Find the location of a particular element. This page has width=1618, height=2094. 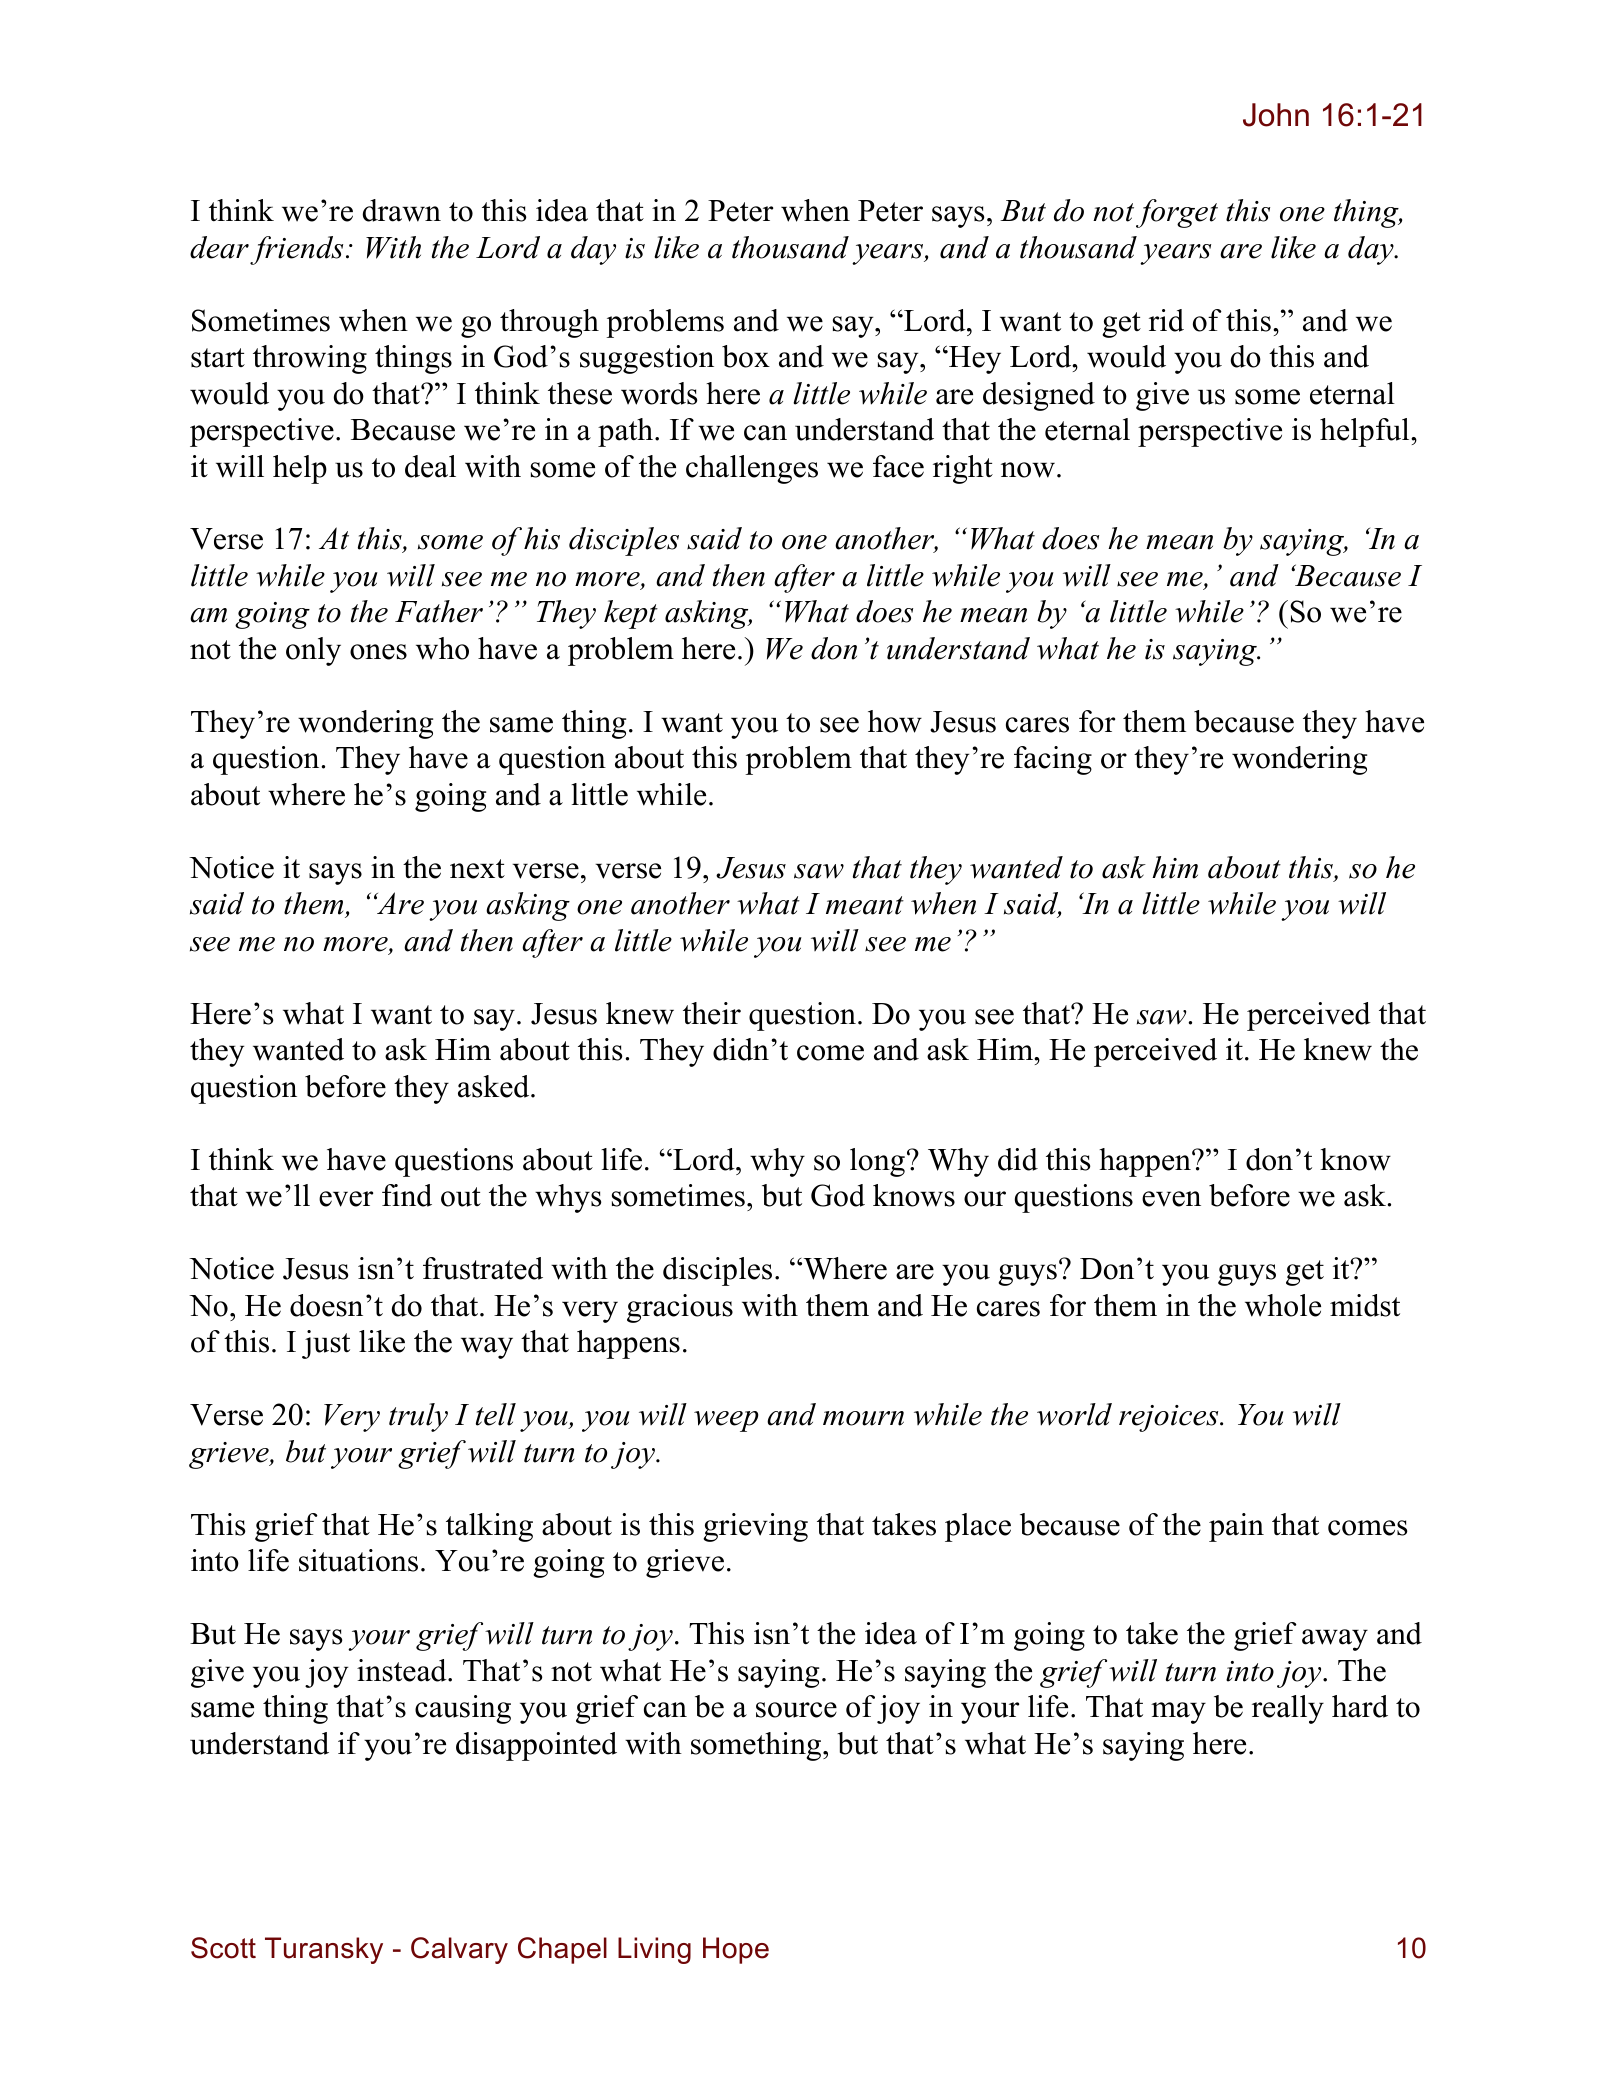

weep is located at coordinates (726, 1421).
